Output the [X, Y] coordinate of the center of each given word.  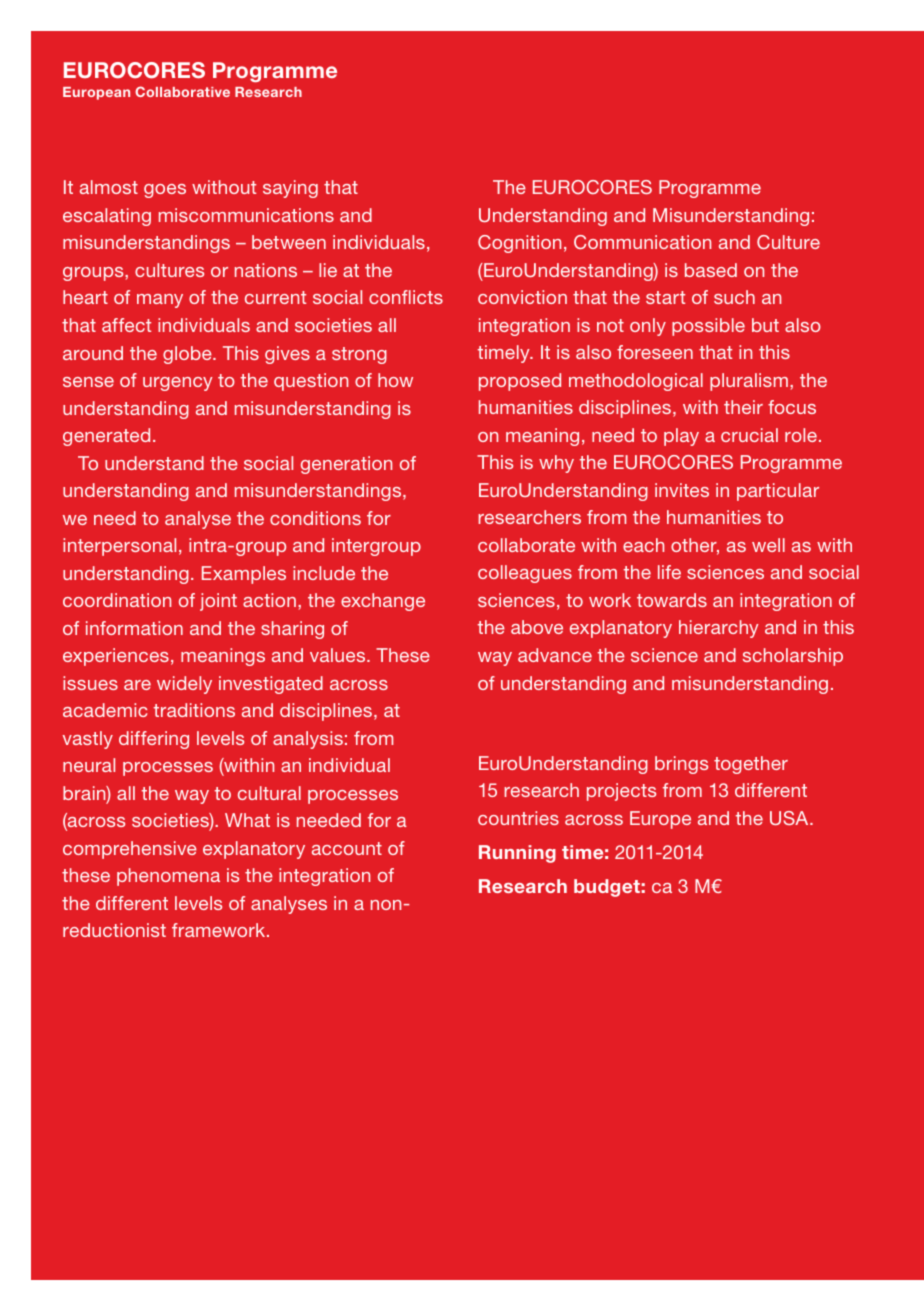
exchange [383, 602]
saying [290, 189]
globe [188, 355]
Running [517, 854]
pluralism [749, 382]
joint [218, 602]
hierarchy [719, 629]
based [711, 270]
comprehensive [130, 850]
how [395, 380]
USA [790, 818]
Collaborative [182, 91]
